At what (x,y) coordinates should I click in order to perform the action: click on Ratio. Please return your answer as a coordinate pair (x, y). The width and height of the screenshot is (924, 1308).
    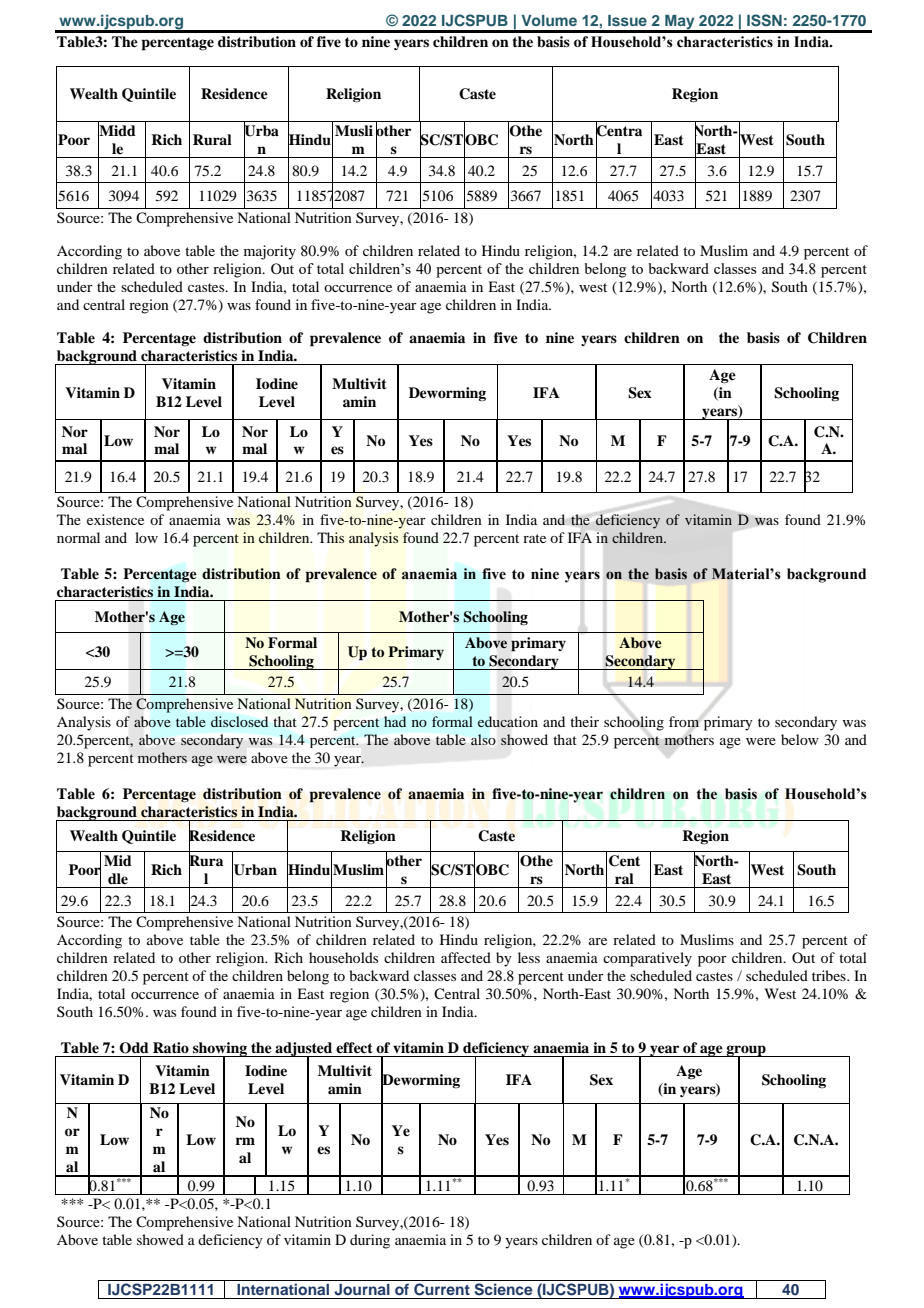
    Looking at the image, I should click on (171, 1047).
